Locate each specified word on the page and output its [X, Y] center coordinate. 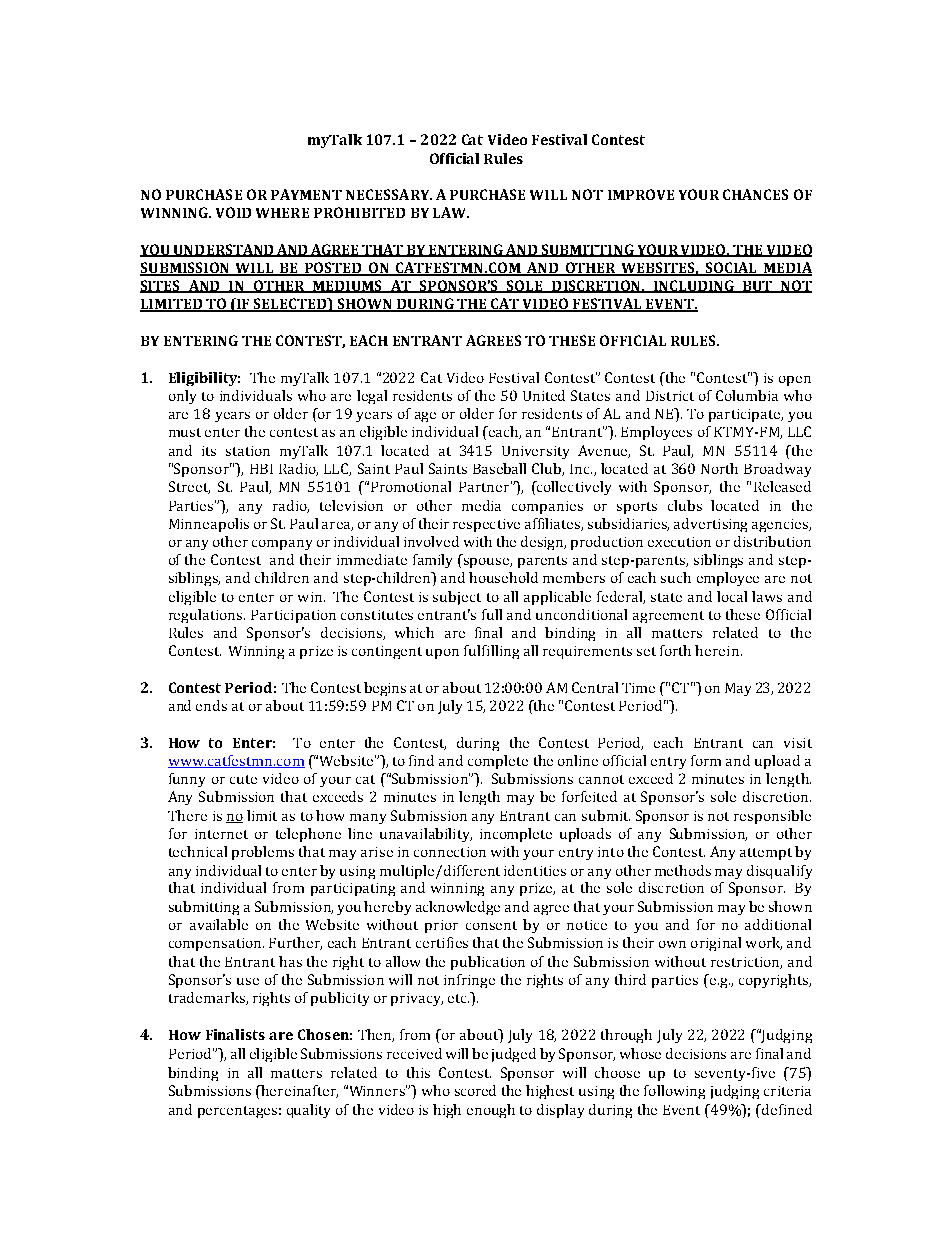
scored [475, 1090]
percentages [237, 1112]
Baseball [499, 468]
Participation [293, 616]
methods [683, 870]
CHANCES [755, 194]
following [674, 1092]
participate [745, 415]
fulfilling [491, 652]
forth [675, 650]
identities [535, 870]
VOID [233, 212]
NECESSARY [389, 194]
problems [263, 853]
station [248, 451]
